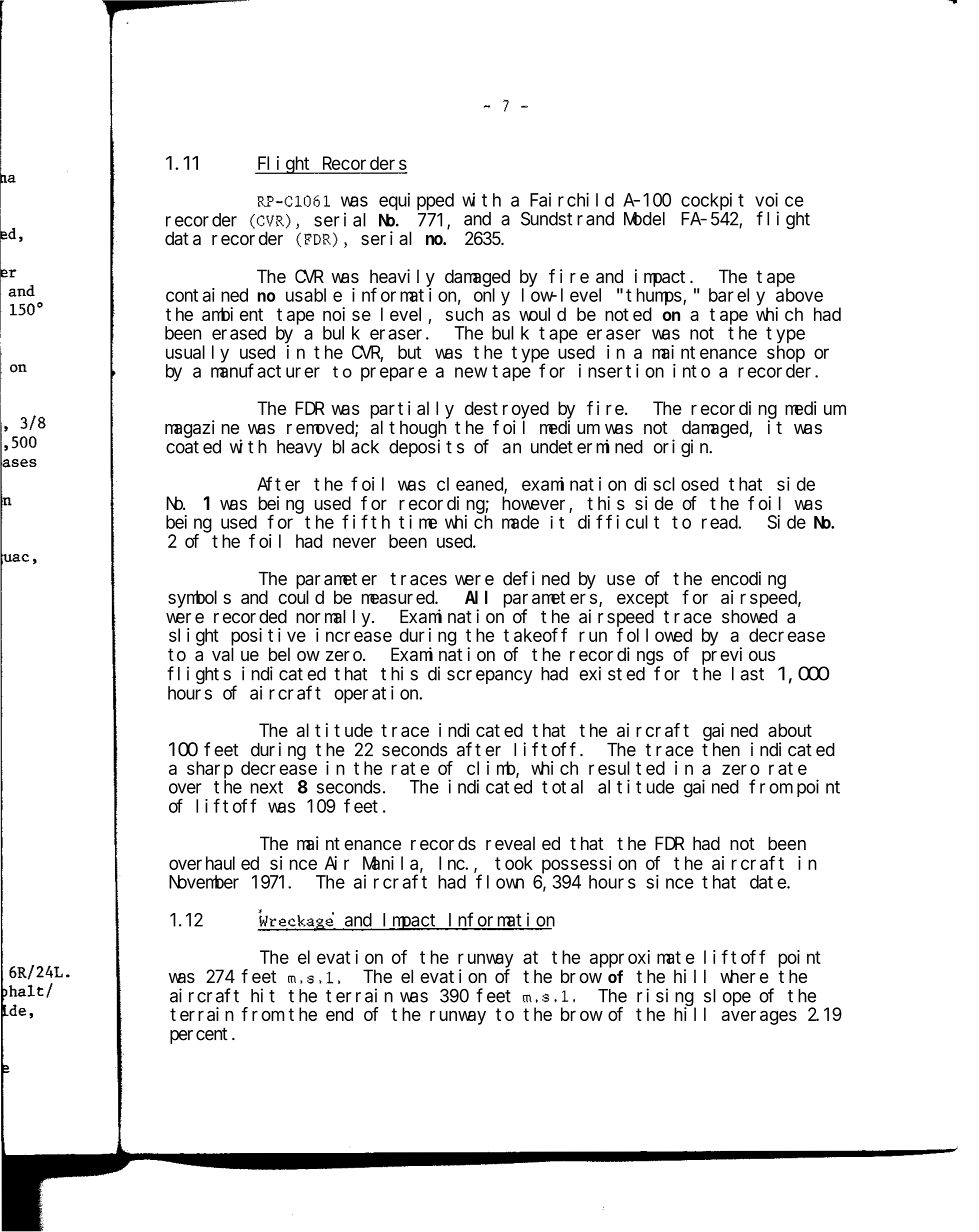 This screenshot has height=1232, width=979. I want to click on made, so click(520, 522).
